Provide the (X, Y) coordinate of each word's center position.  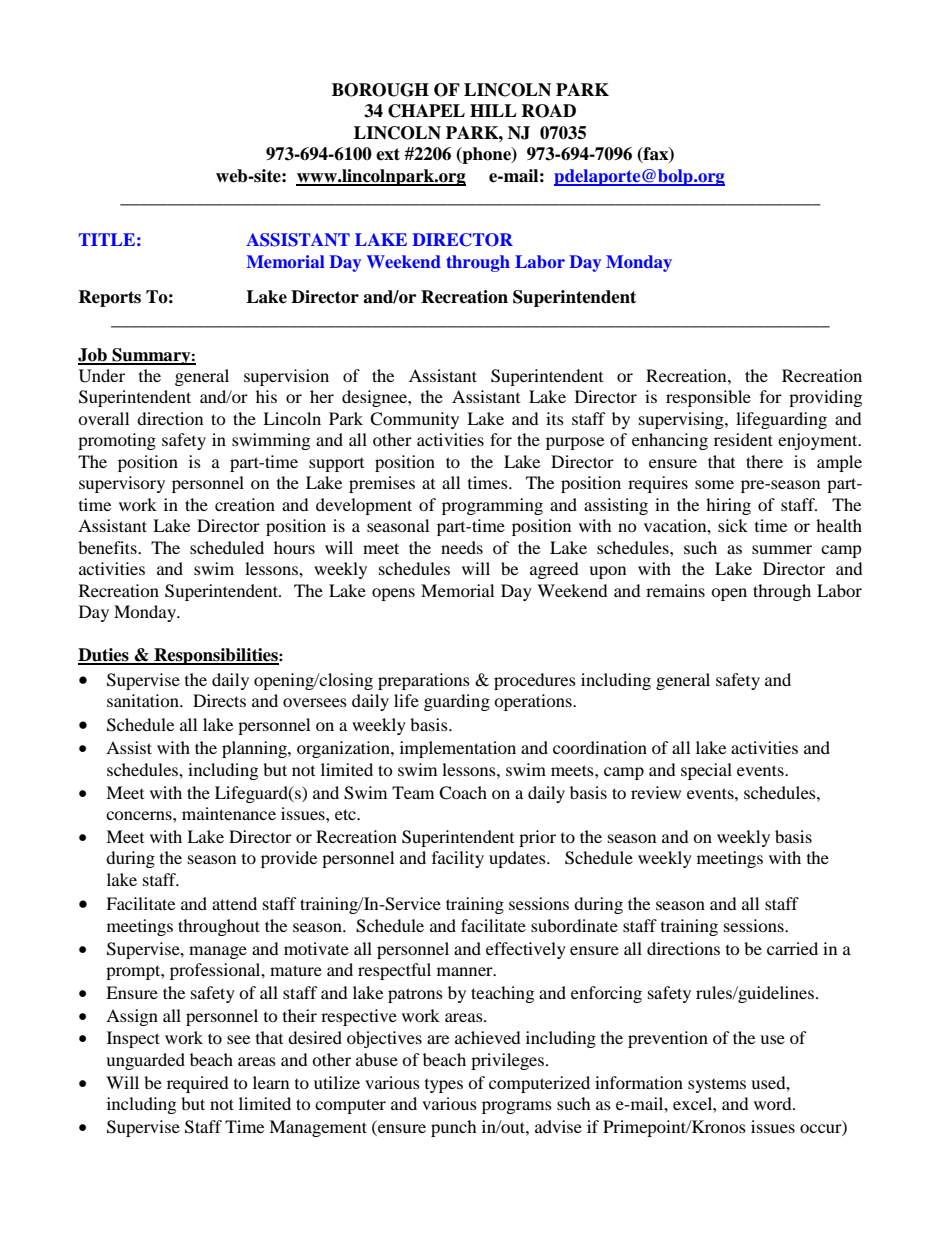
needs (462, 547)
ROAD (548, 111)
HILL (493, 110)
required (198, 1084)
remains (675, 590)
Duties (104, 656)
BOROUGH (380, 90)
